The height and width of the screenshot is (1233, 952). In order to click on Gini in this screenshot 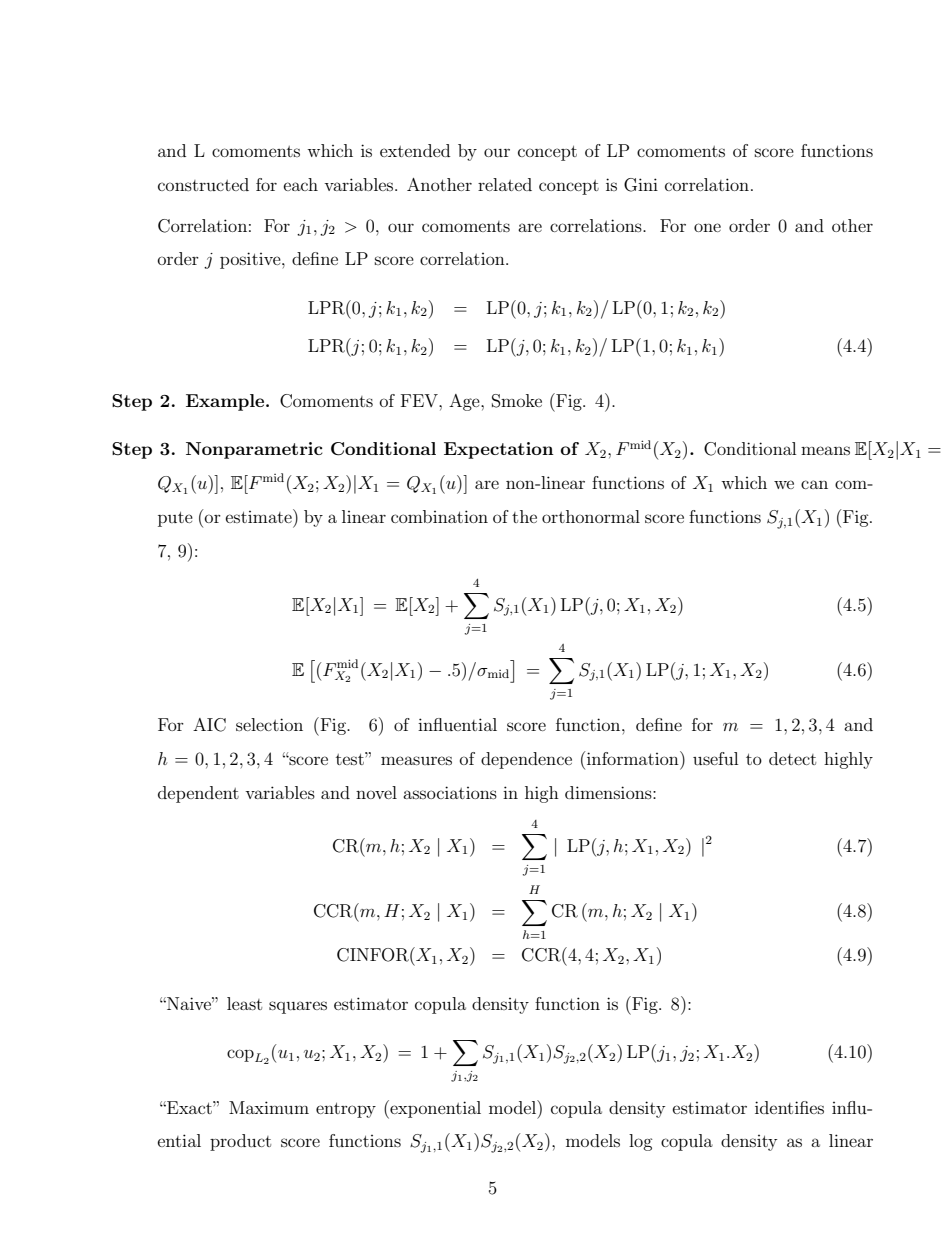, I will do `click(641, 185)`.
